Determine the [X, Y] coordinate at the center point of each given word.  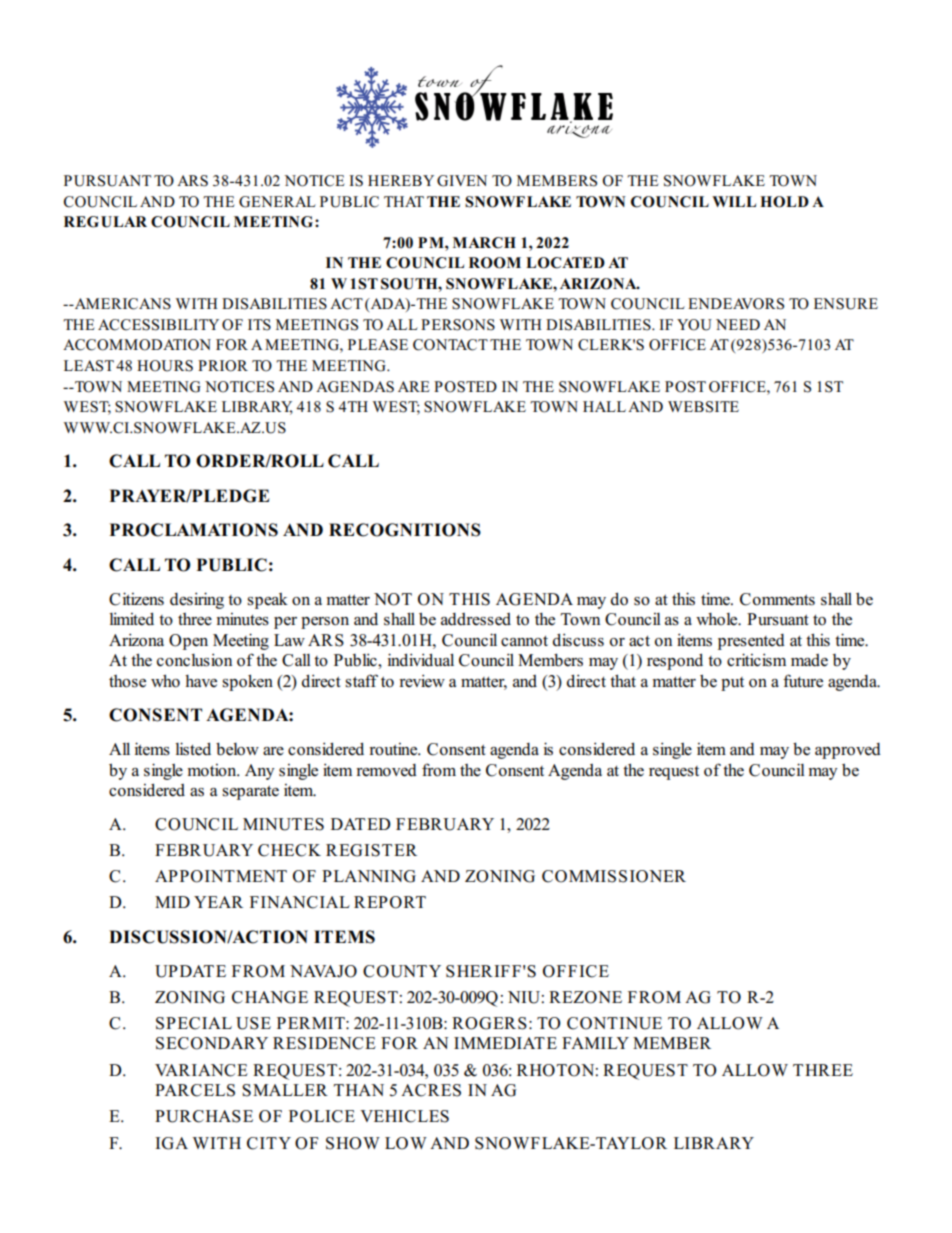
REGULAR [105, 222]
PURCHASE [204, 1116]
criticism [756, 660]
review [422, 681]
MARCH [484, 243]
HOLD [784, 202]
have [201, 681]
